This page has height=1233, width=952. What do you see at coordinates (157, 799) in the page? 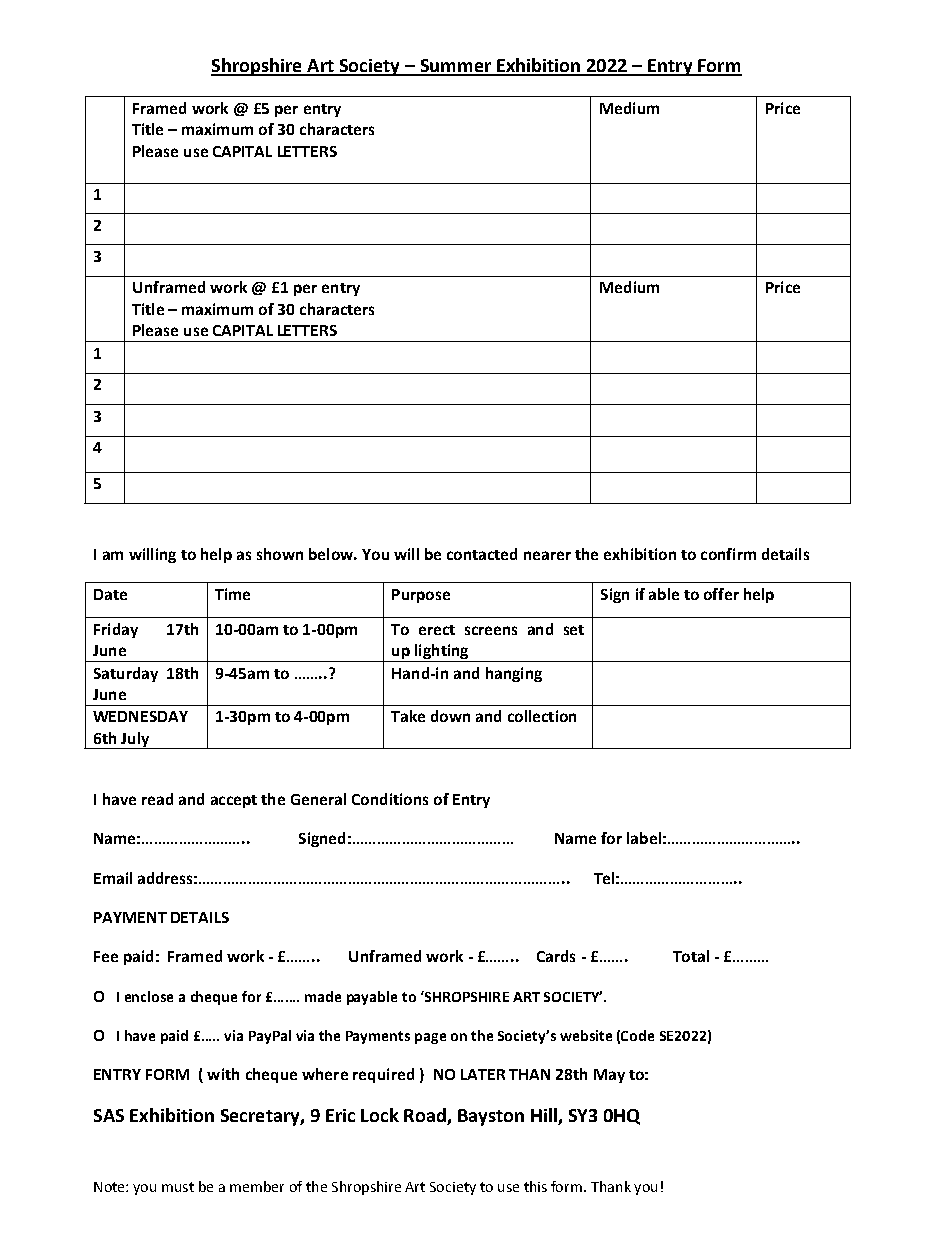
I see `read` at bounding box center [157, 799].
